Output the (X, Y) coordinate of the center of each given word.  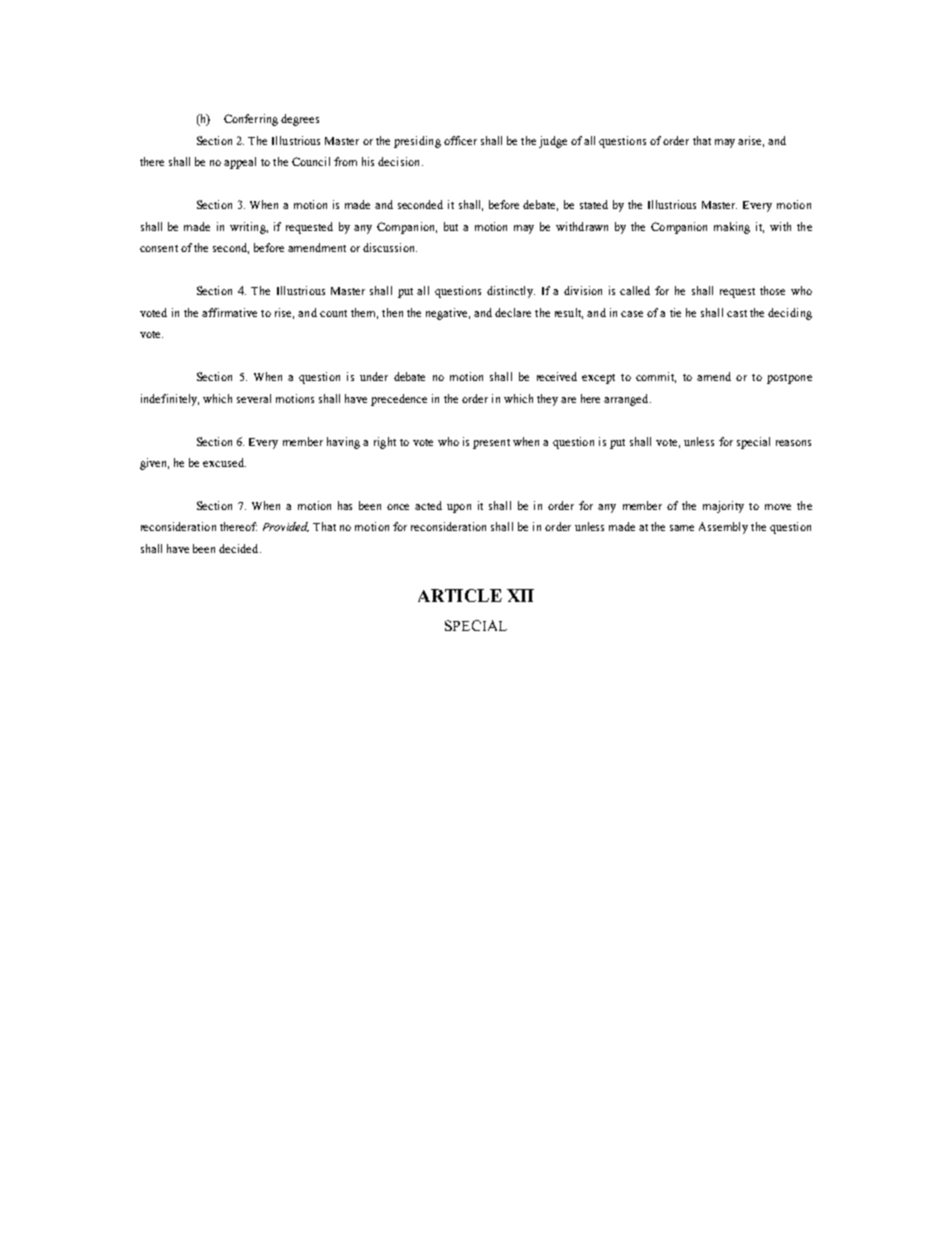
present (491, 444)
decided (240, 548)
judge (553, 142)
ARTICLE (460, 595)
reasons (793, 443)
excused (224, 462)
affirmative (229, 312)
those (772, 290)
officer (460, 140)
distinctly (511, 292)
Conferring (251, 120)
